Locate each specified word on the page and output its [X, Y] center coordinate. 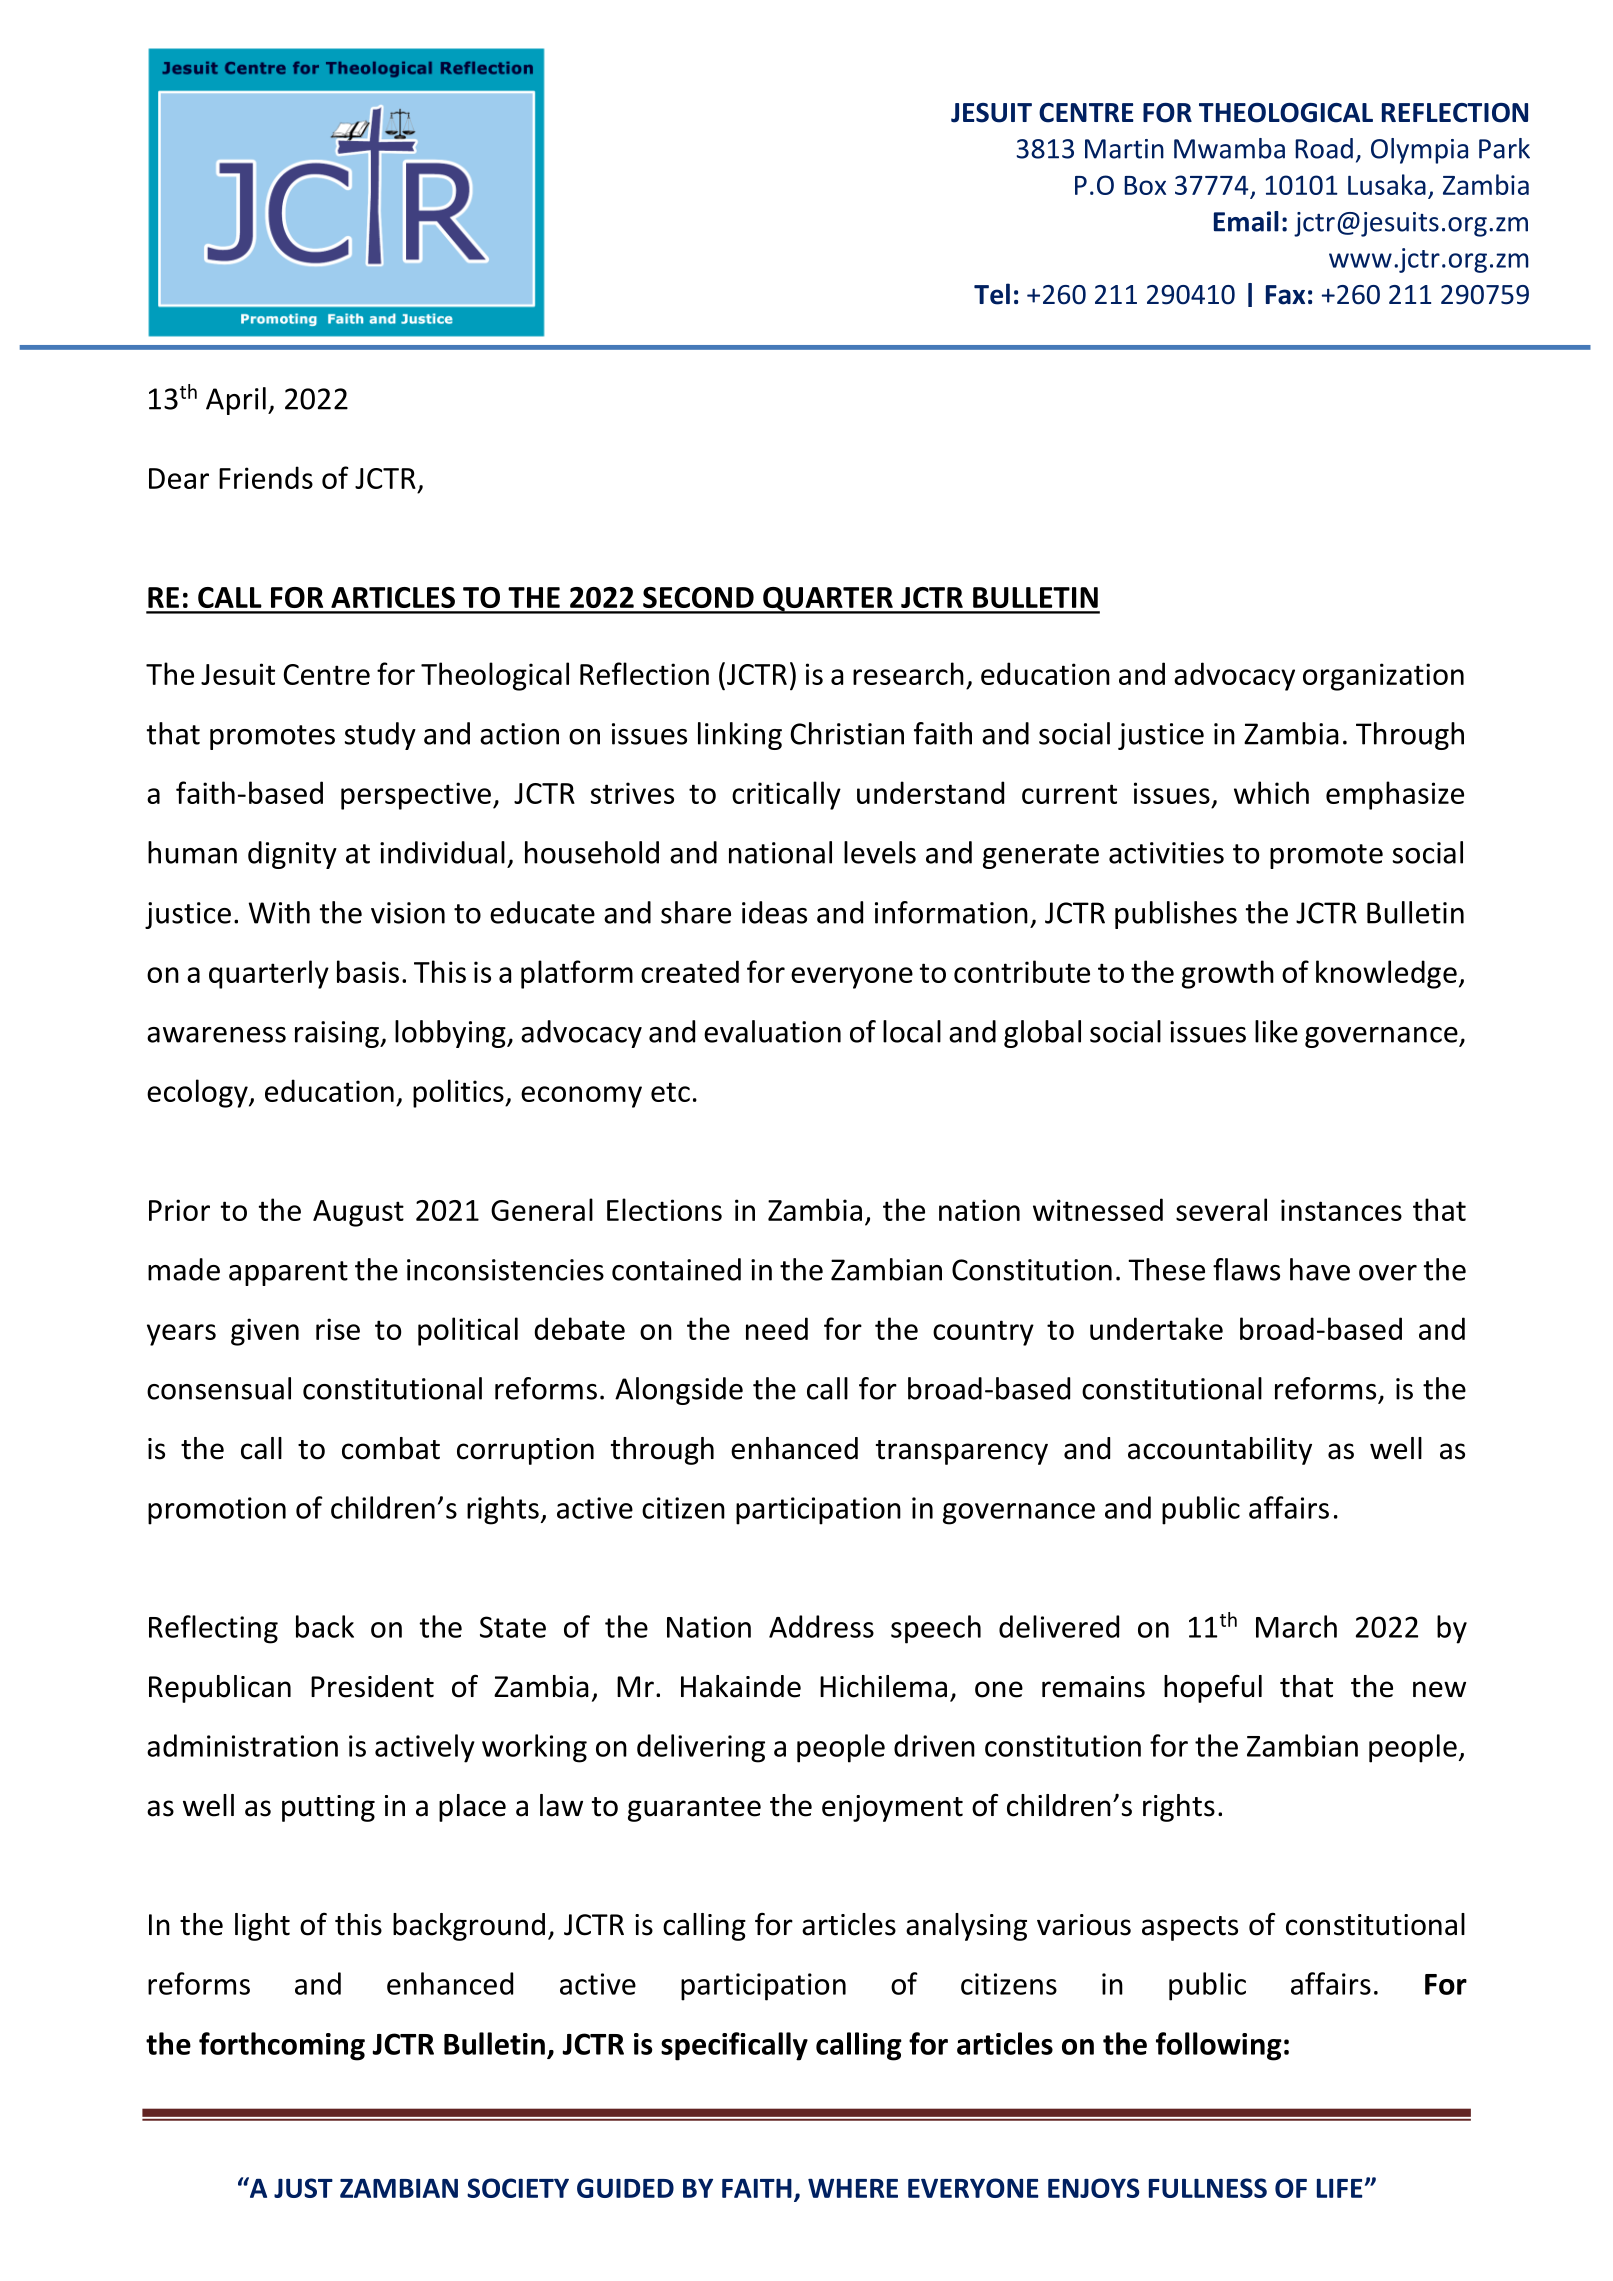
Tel [992, 294]
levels [880, 852]
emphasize [1395, 795]
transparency [962, 1452]
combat [391, 1448]
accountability [1220, 1451]
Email [1246, 221]
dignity [292, 855]
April [236, 401]
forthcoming [282, 2046]
